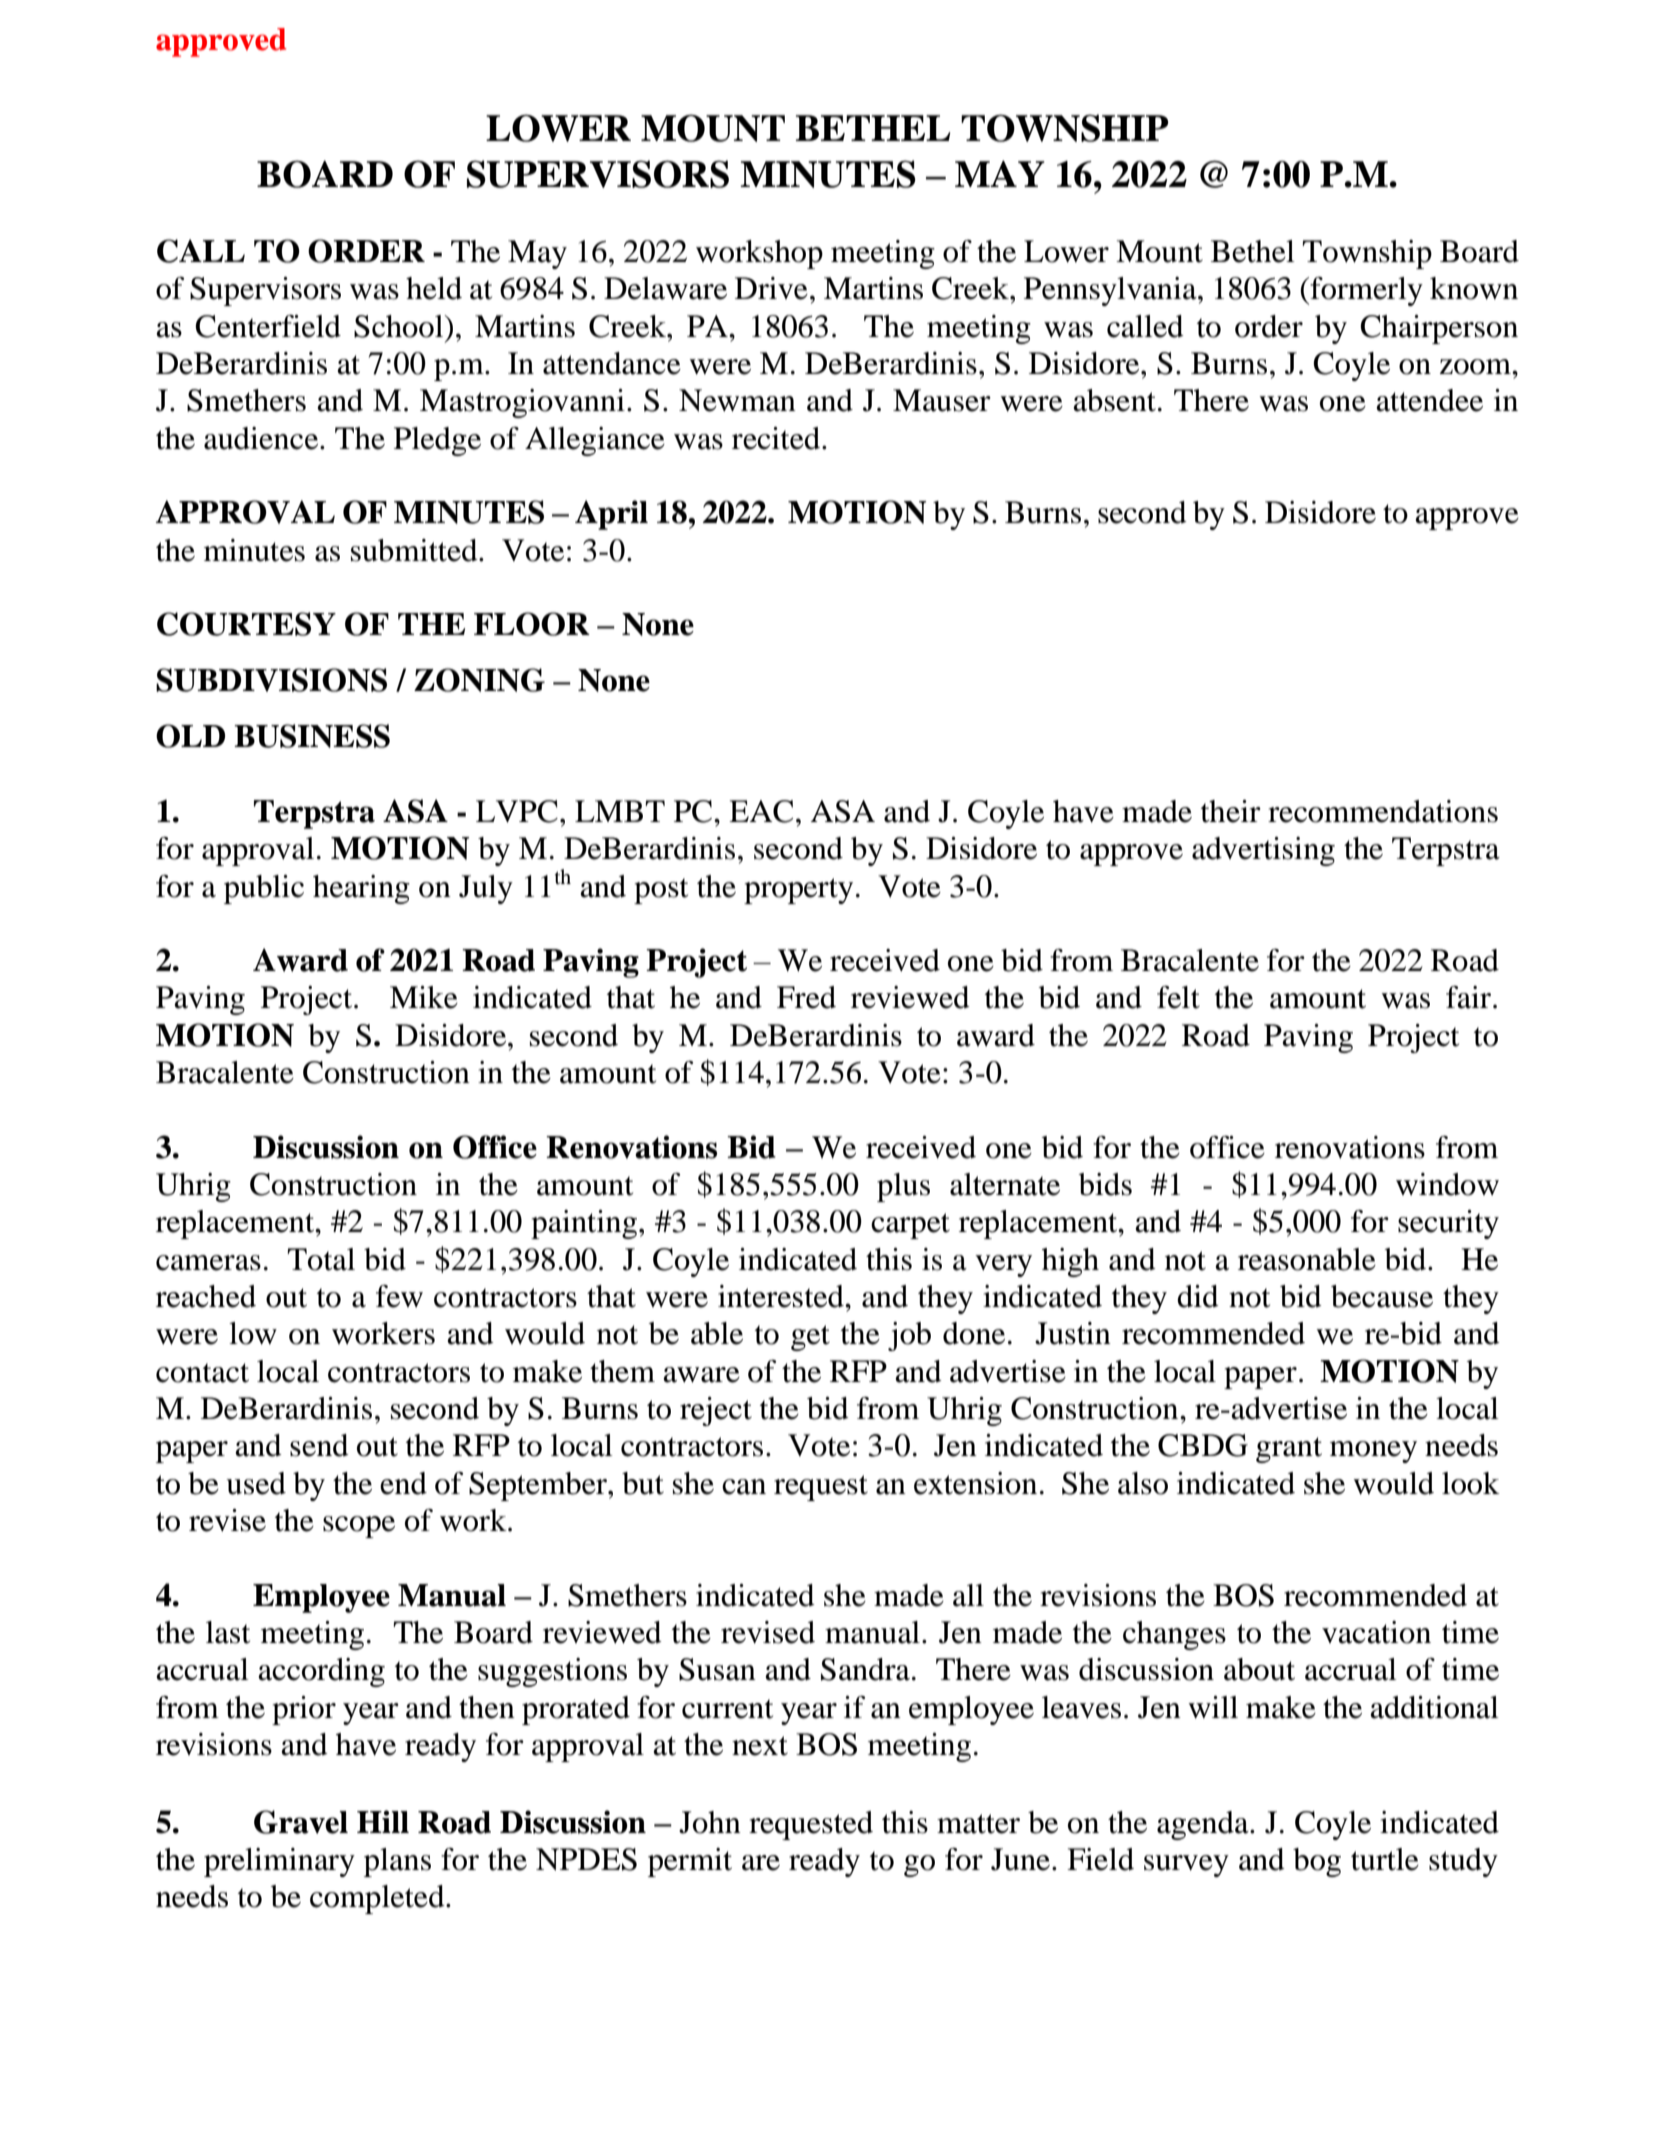 The image size is (1655, 2142). I want to click on plans, so click(397, 1862).
